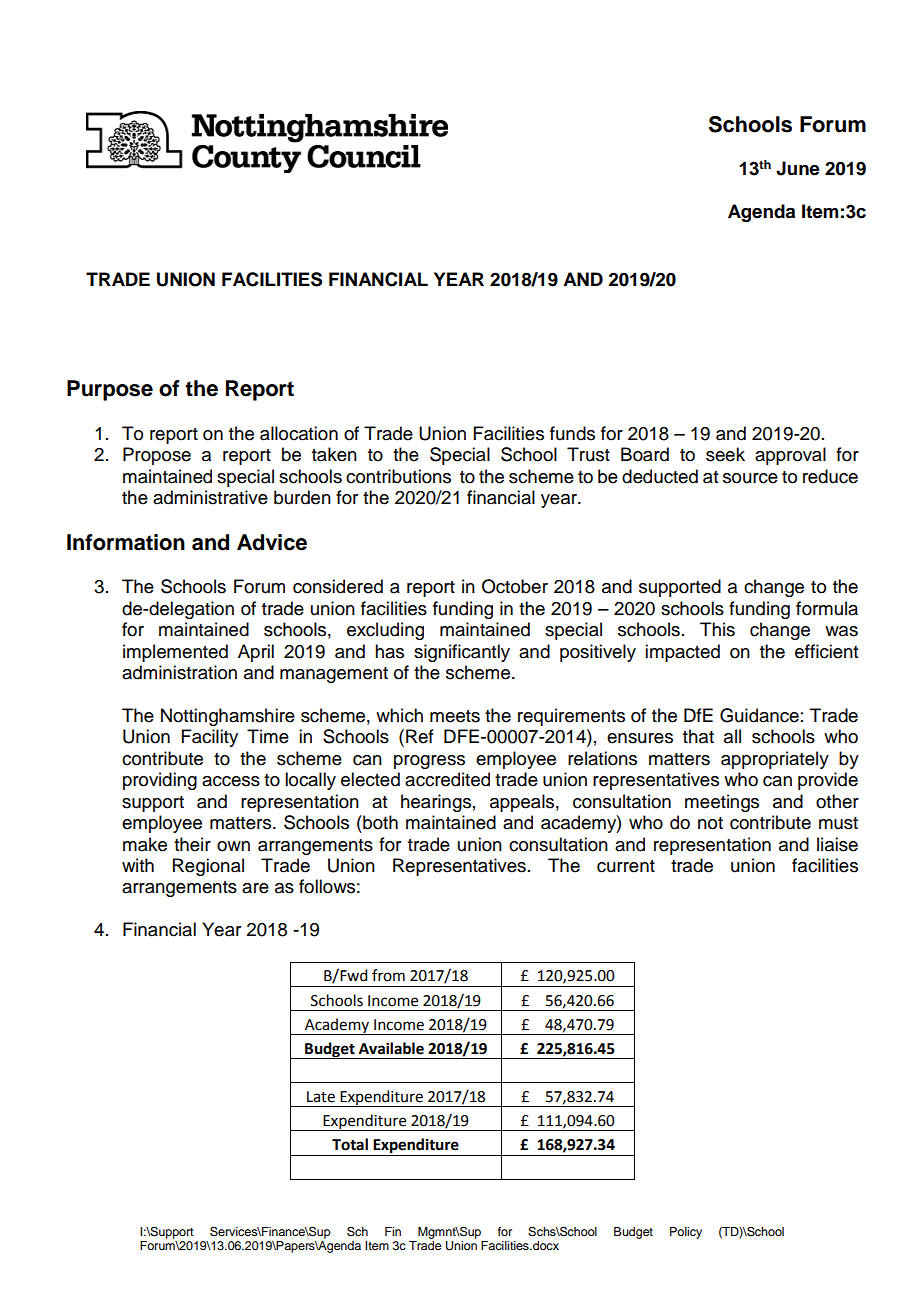 This document has height=1308, width=924. I want to click on Policy, so click(686, 1233).
